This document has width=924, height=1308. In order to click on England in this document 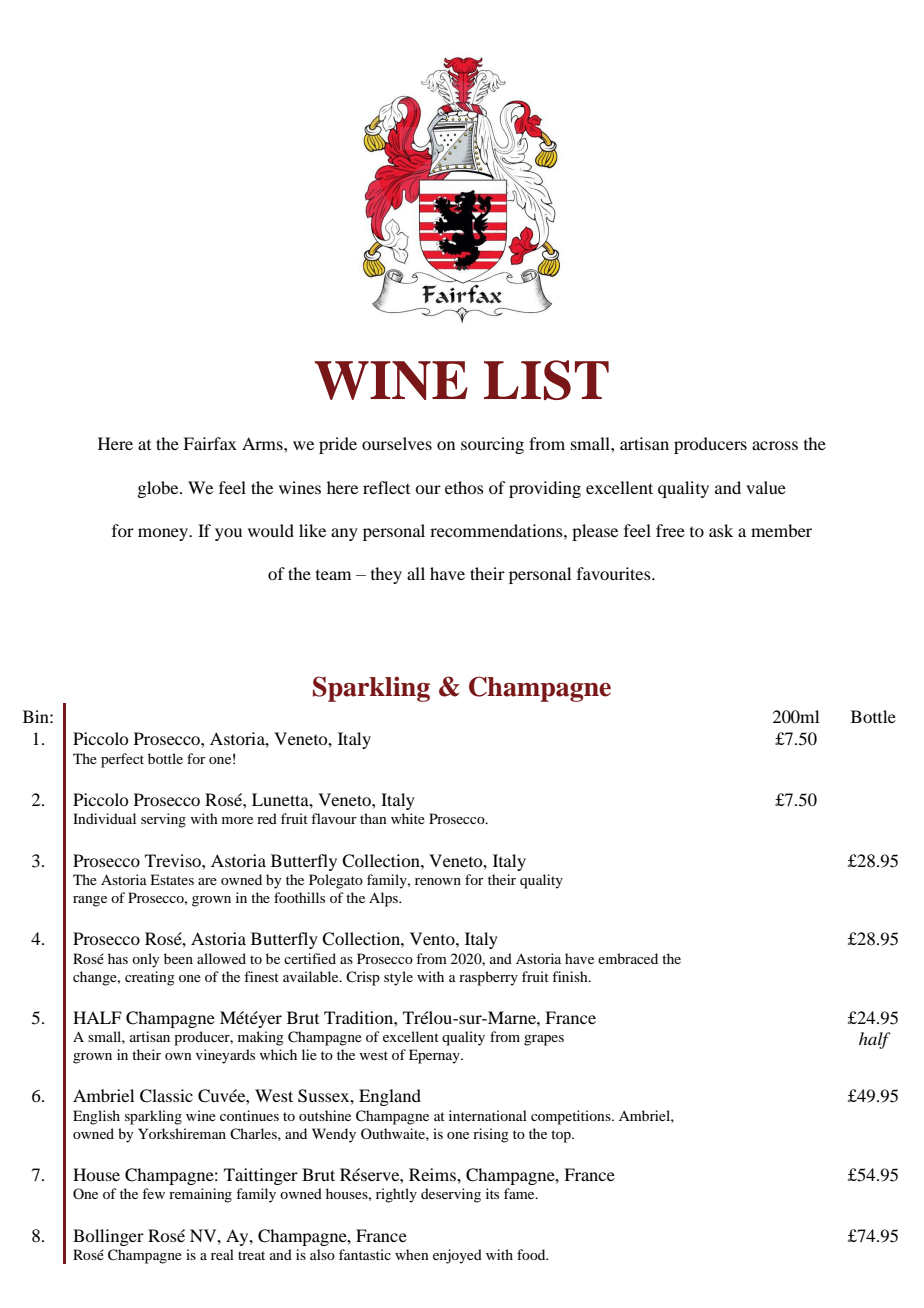, I will do `click(390, 1097)`.
